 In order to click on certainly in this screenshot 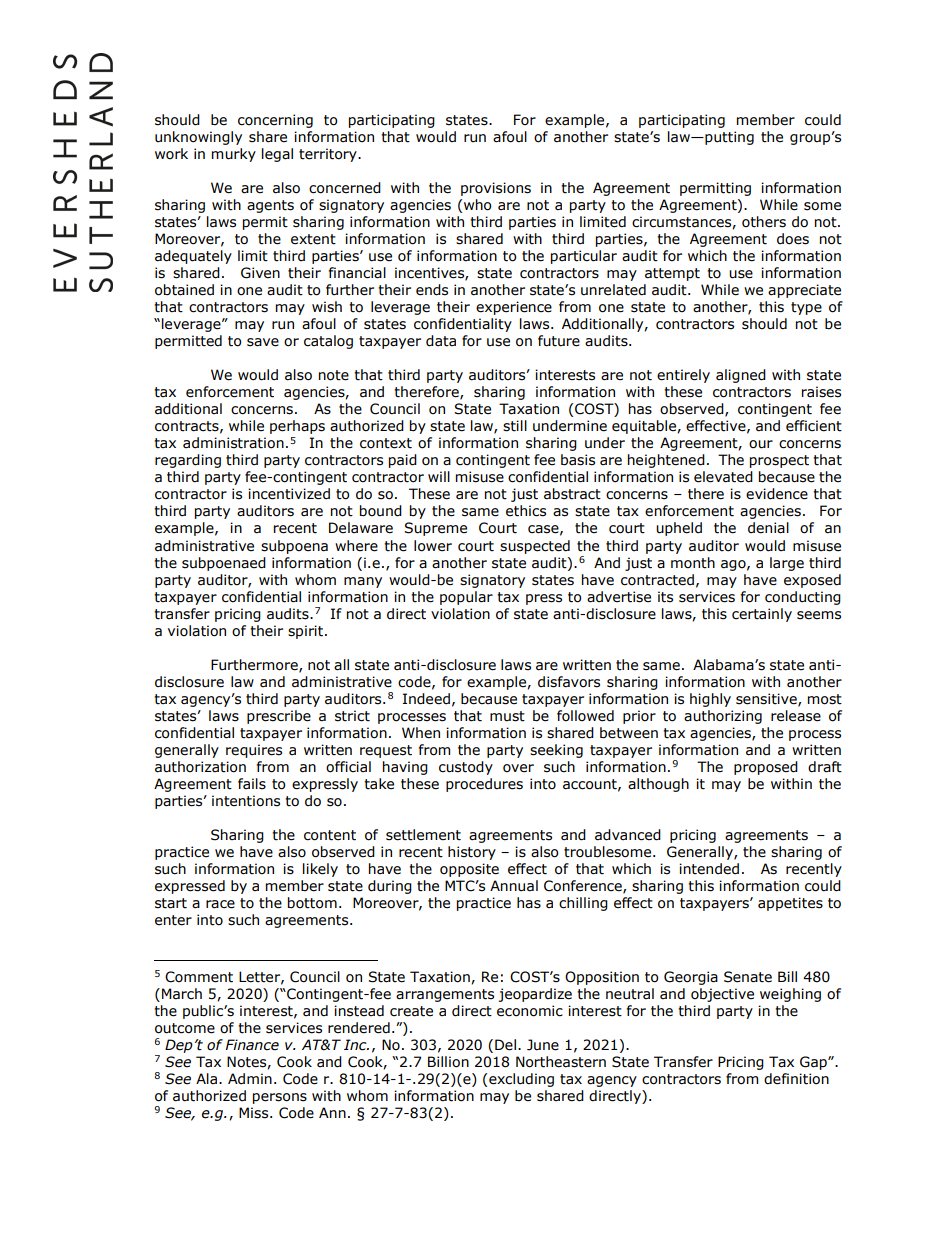, I will do `click(762, 615)`.
